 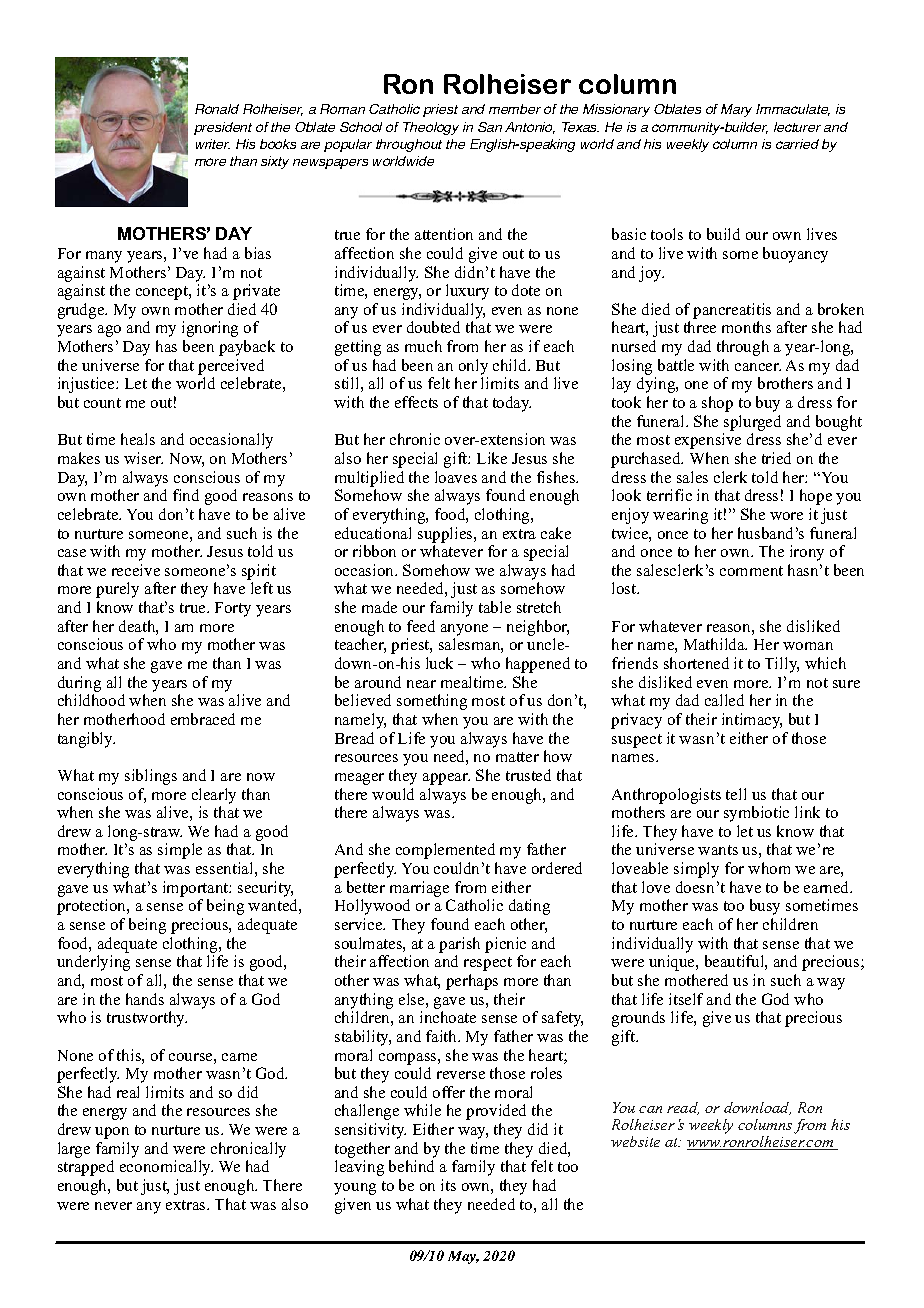 I want to click on carried, so click(x=797, y=144).
